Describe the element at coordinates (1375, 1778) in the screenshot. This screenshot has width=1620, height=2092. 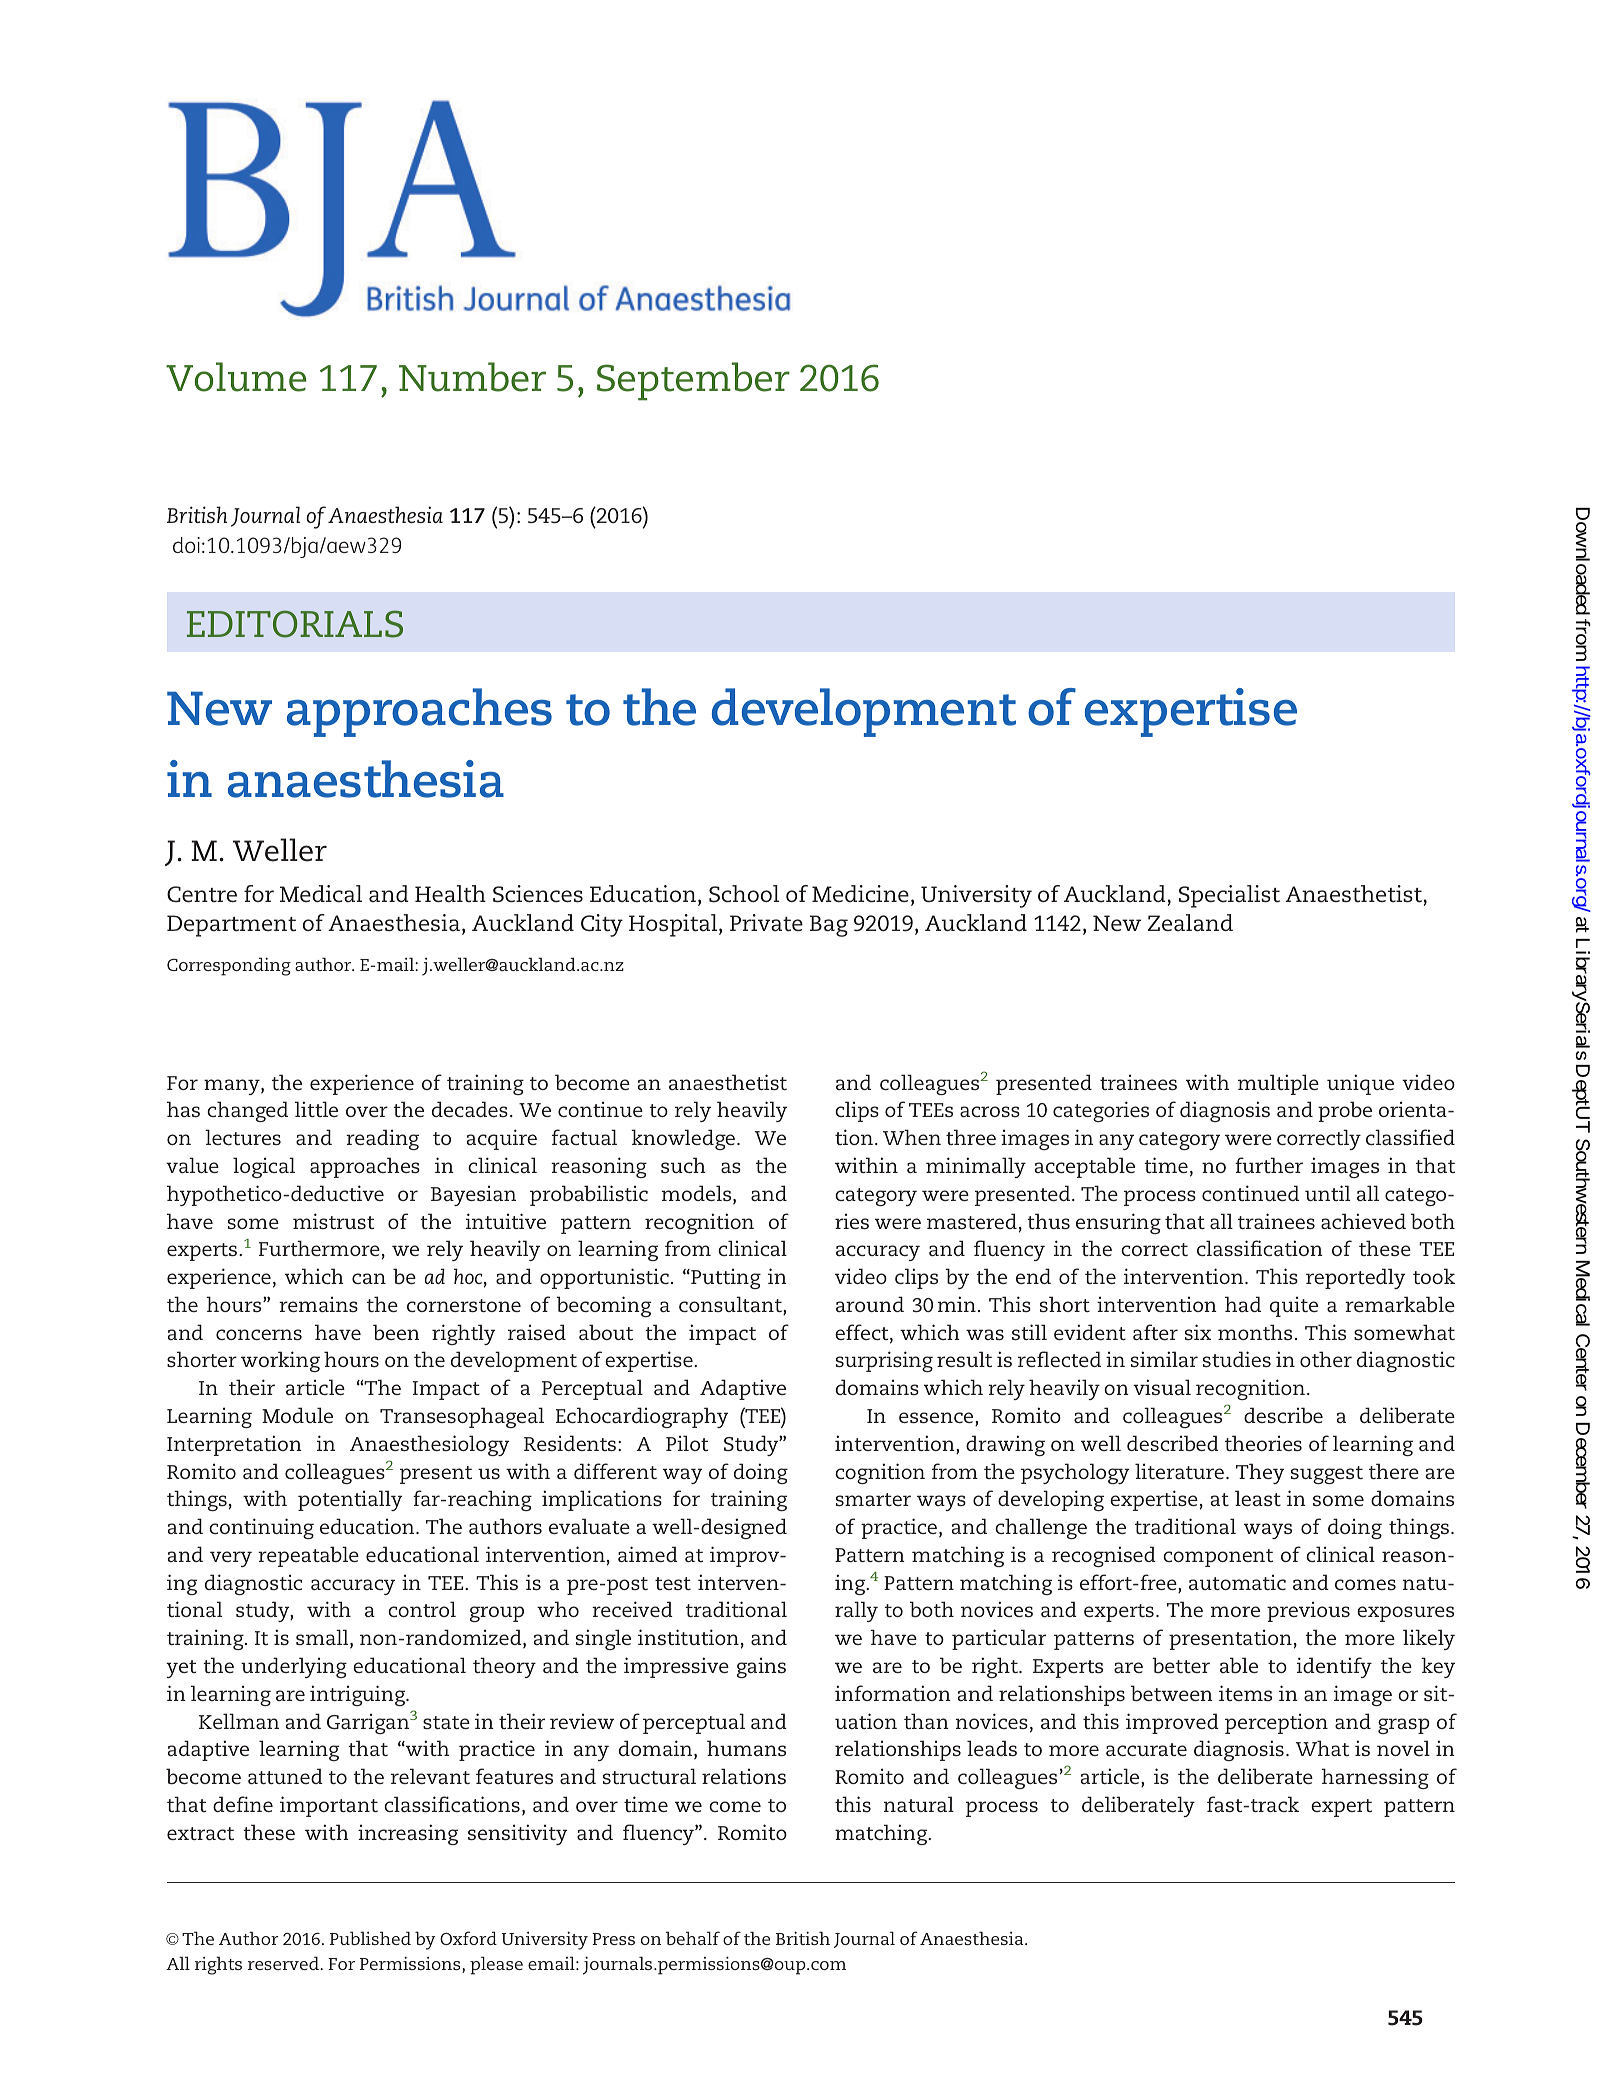
I see `harnessing` at that location.
